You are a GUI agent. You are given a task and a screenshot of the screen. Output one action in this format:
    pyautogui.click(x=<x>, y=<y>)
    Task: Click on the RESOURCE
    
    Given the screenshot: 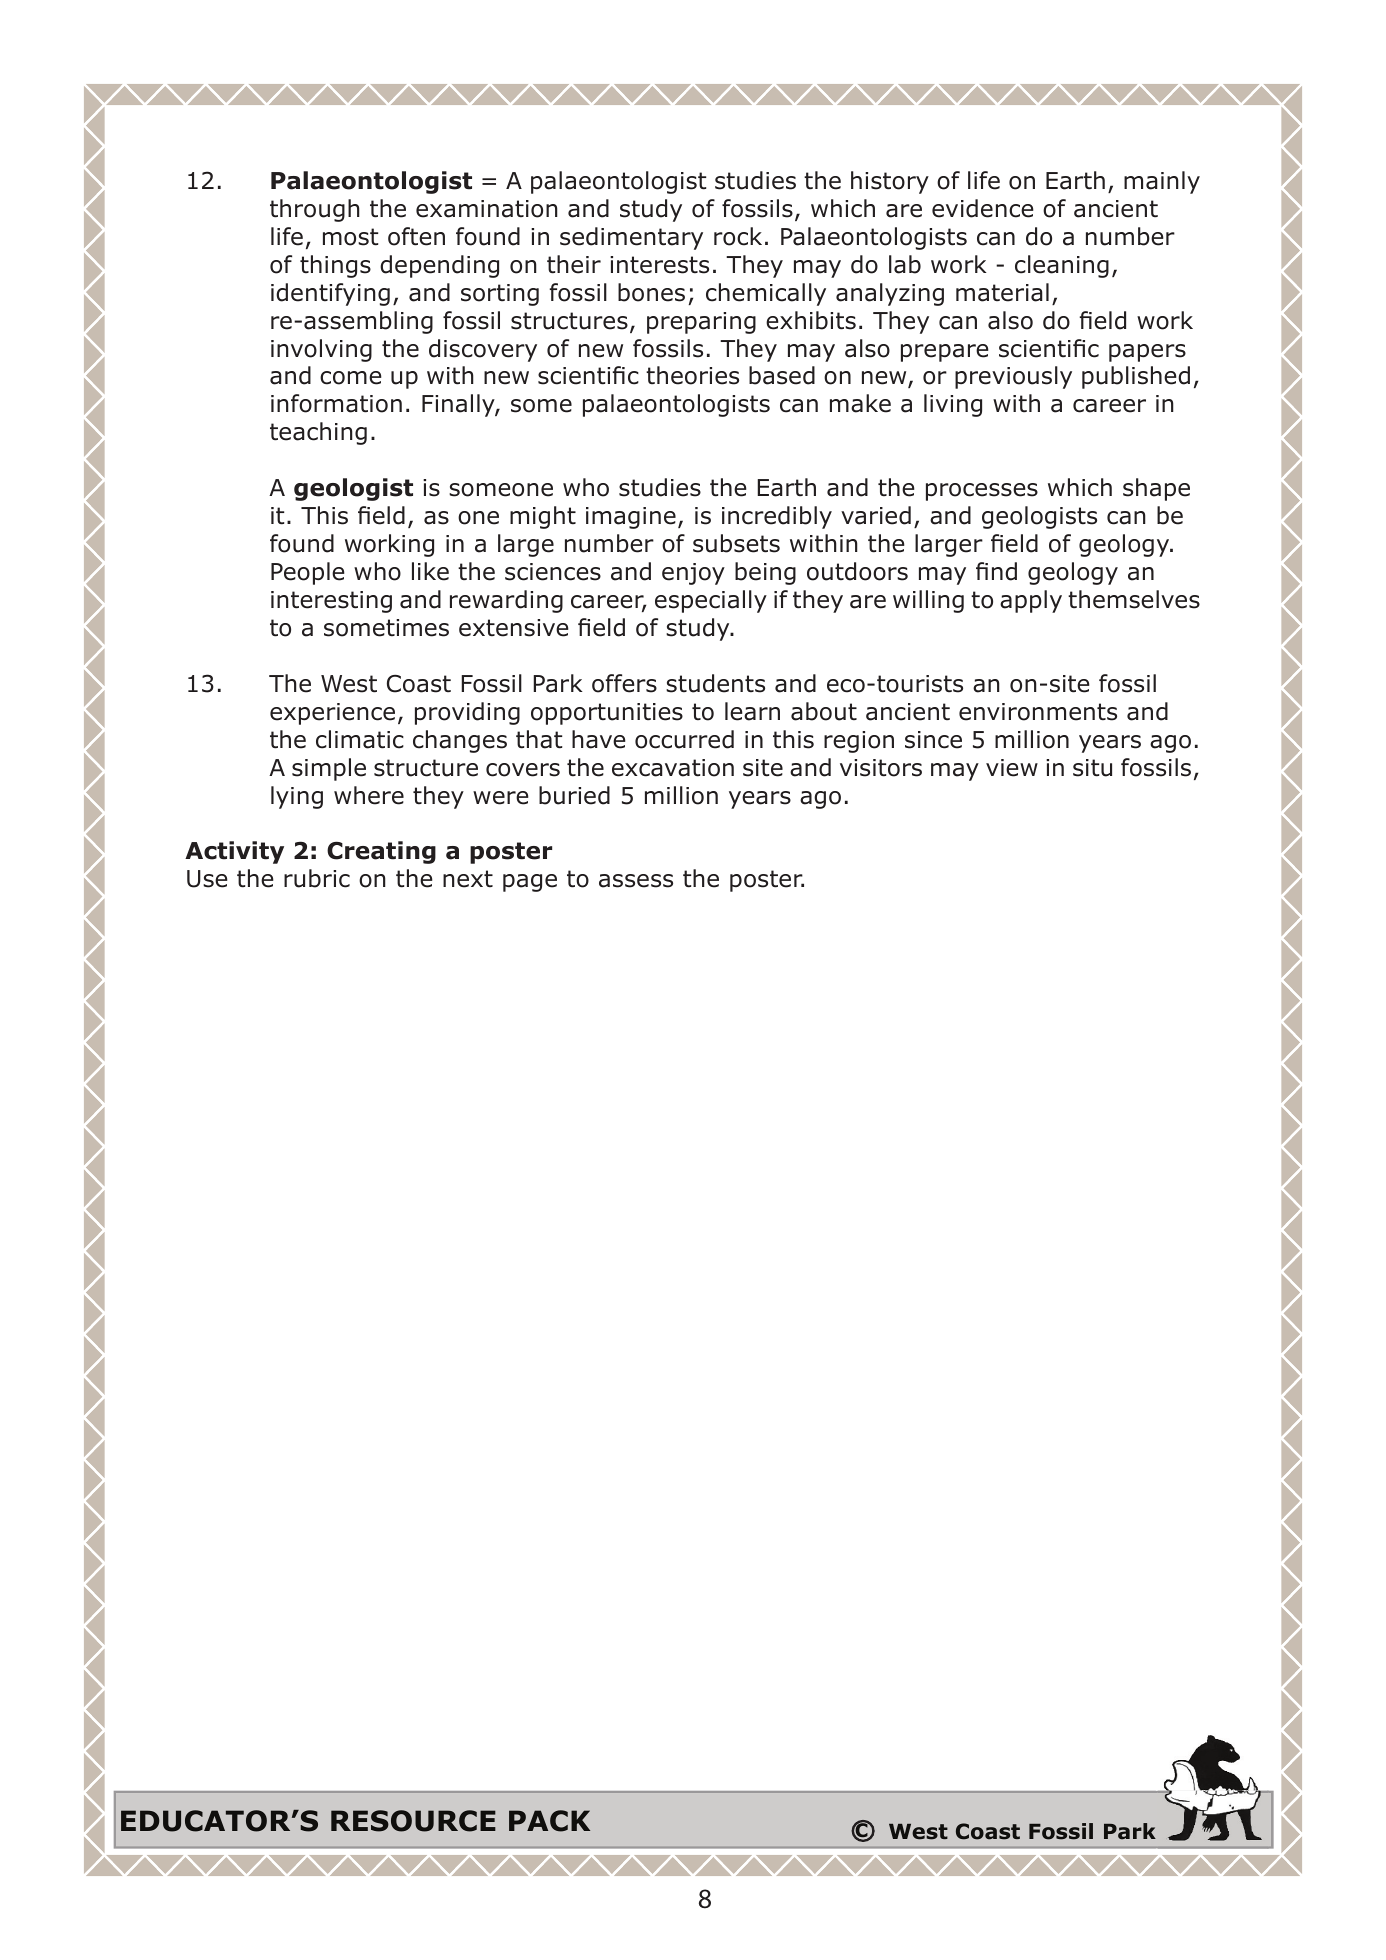 What is the action you would take?
    pyautogui.click(x=413, y=1821)
